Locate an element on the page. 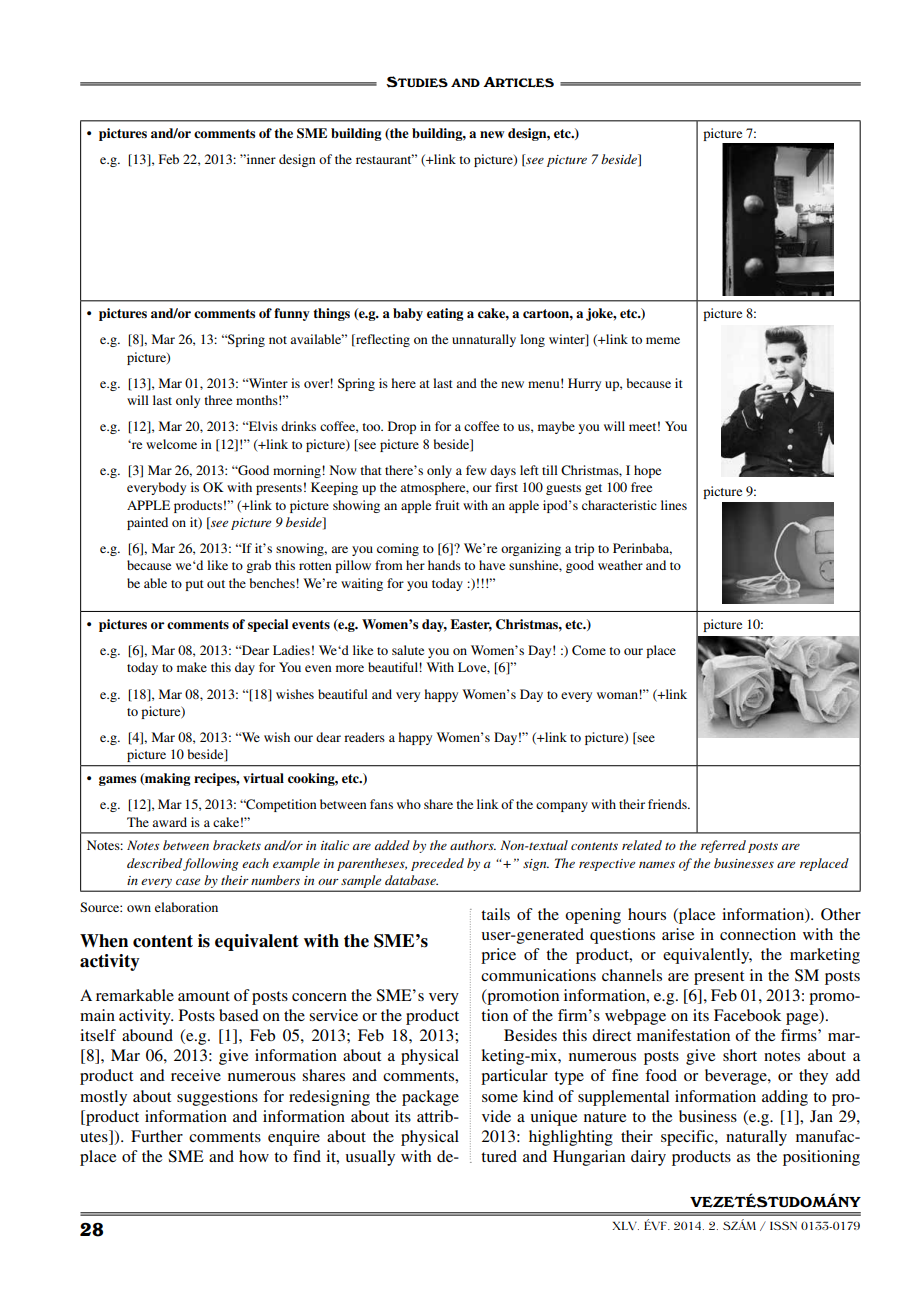 The height and width of the document is (1316, 923). meme is located at coordinates (663, 340).
